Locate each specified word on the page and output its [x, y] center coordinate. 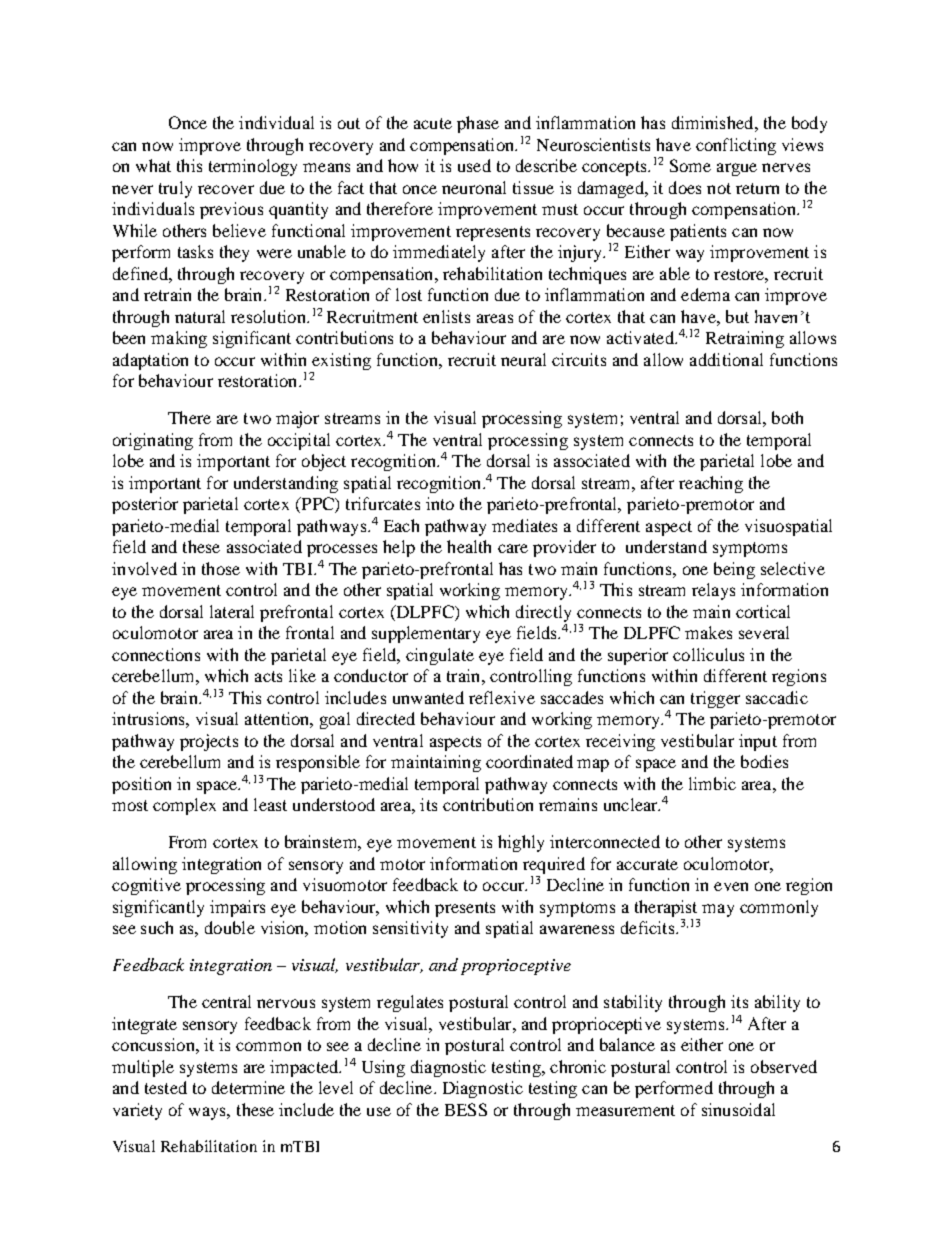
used [474, 165]
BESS [466, 1109]
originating [153, 441]
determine [248, 1087]
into [440, 503]
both [787, 417]
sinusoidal [738, 1109]
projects [209, 742]
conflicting [736, 146]
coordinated [529, 761]
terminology [253, 167]
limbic [712, 783]
